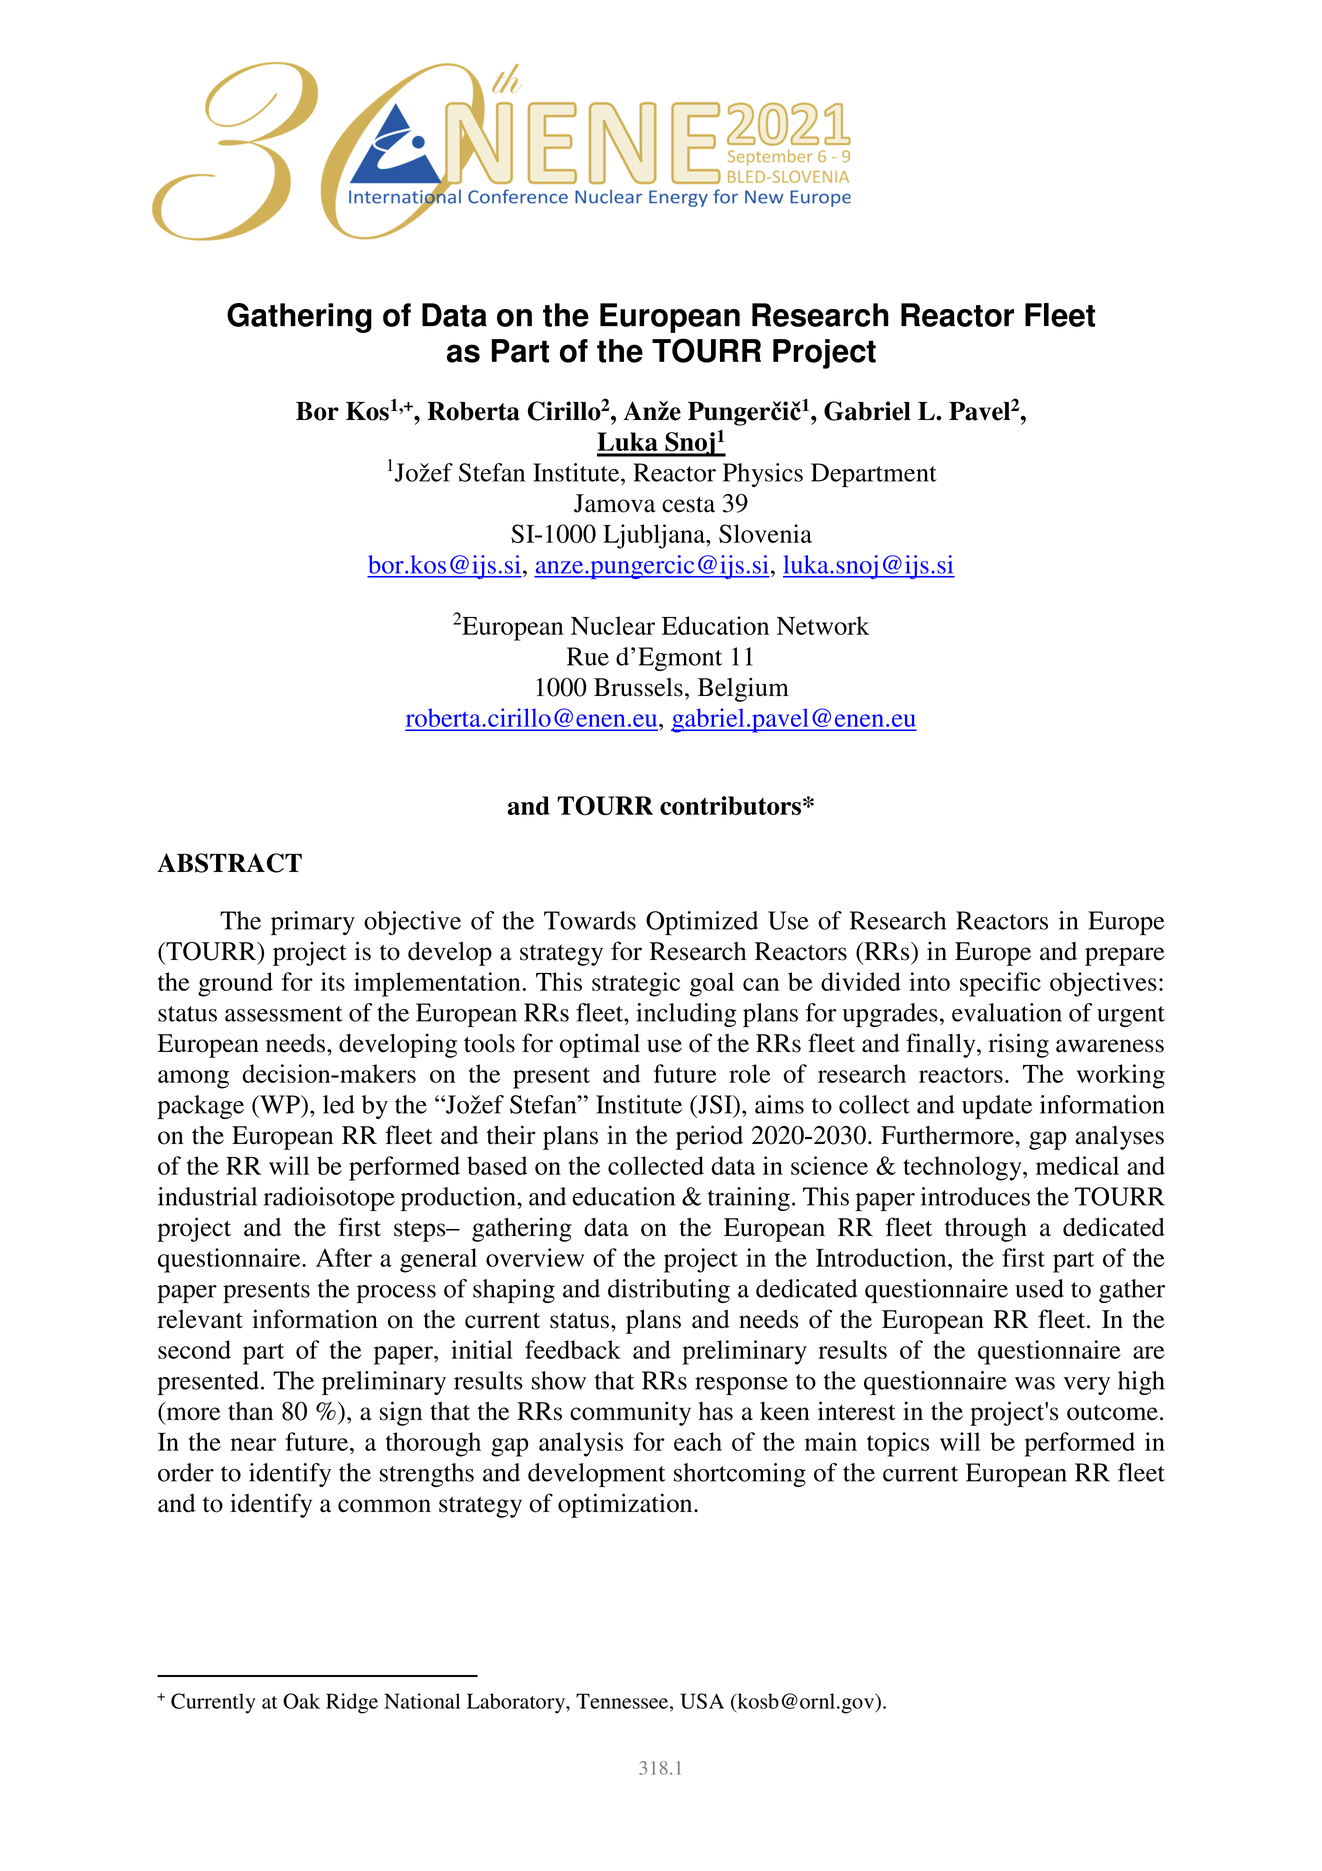  Describe the element at coordinates (823, 625) in the screenshot. I see `Network` at that location.
